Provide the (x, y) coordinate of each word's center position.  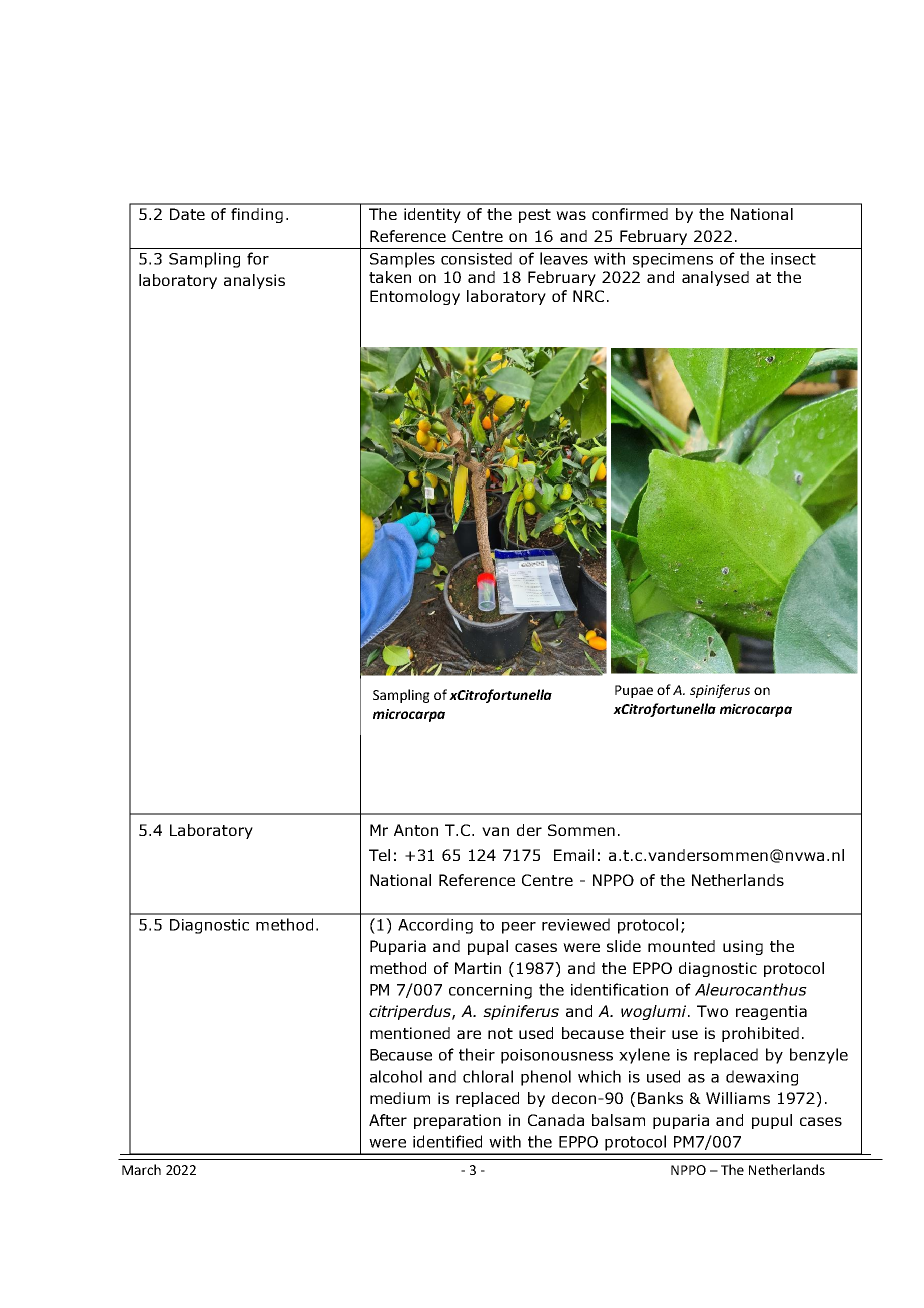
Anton (416, 830)
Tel (379, 855)
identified (447, 1141)
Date (187, 214)
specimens (673, 260)
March (141, 1169)
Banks (660, 1098)
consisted (476, 258)
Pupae (634, 691)
